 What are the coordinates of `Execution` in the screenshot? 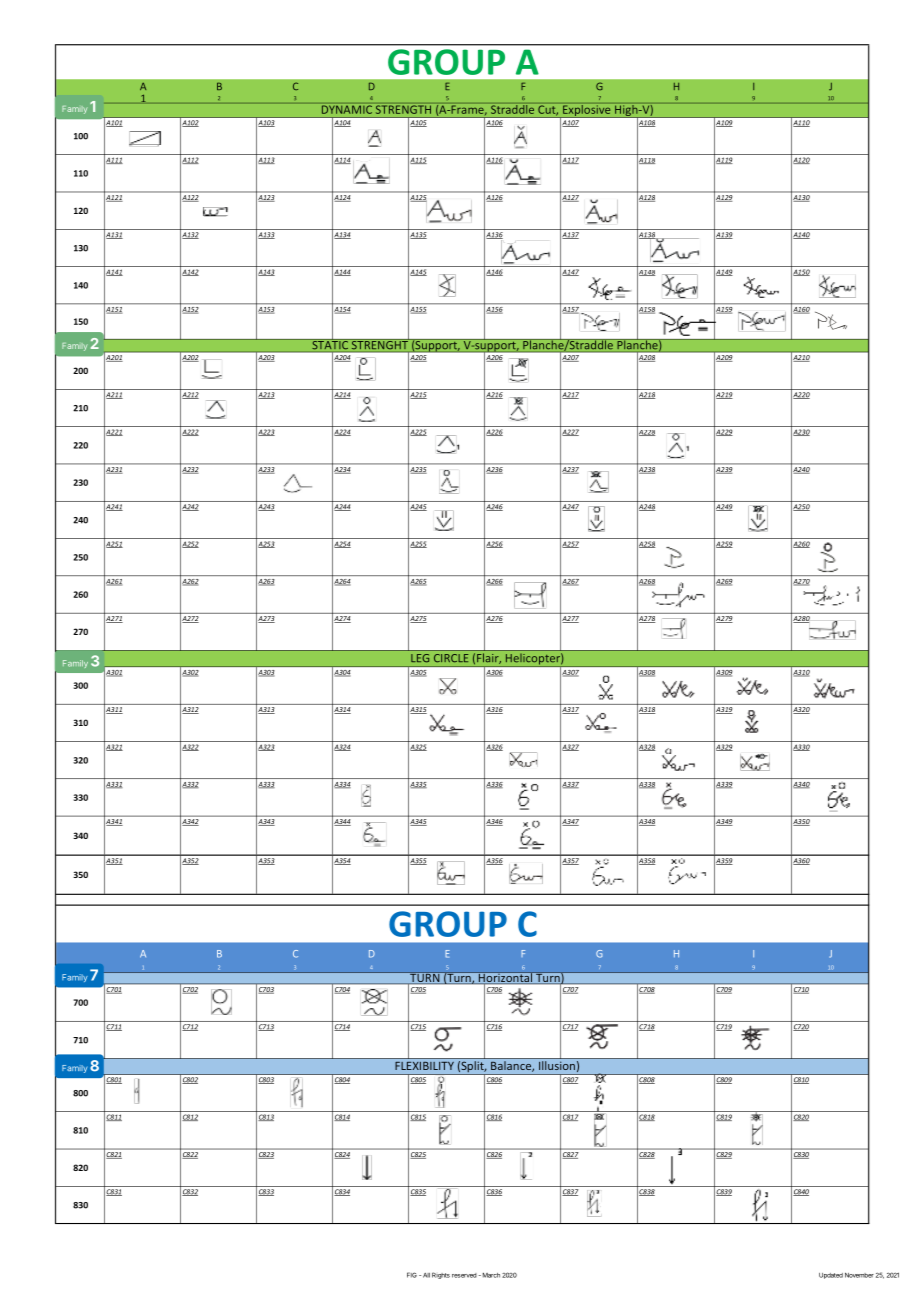 It's located at (518, 379).
